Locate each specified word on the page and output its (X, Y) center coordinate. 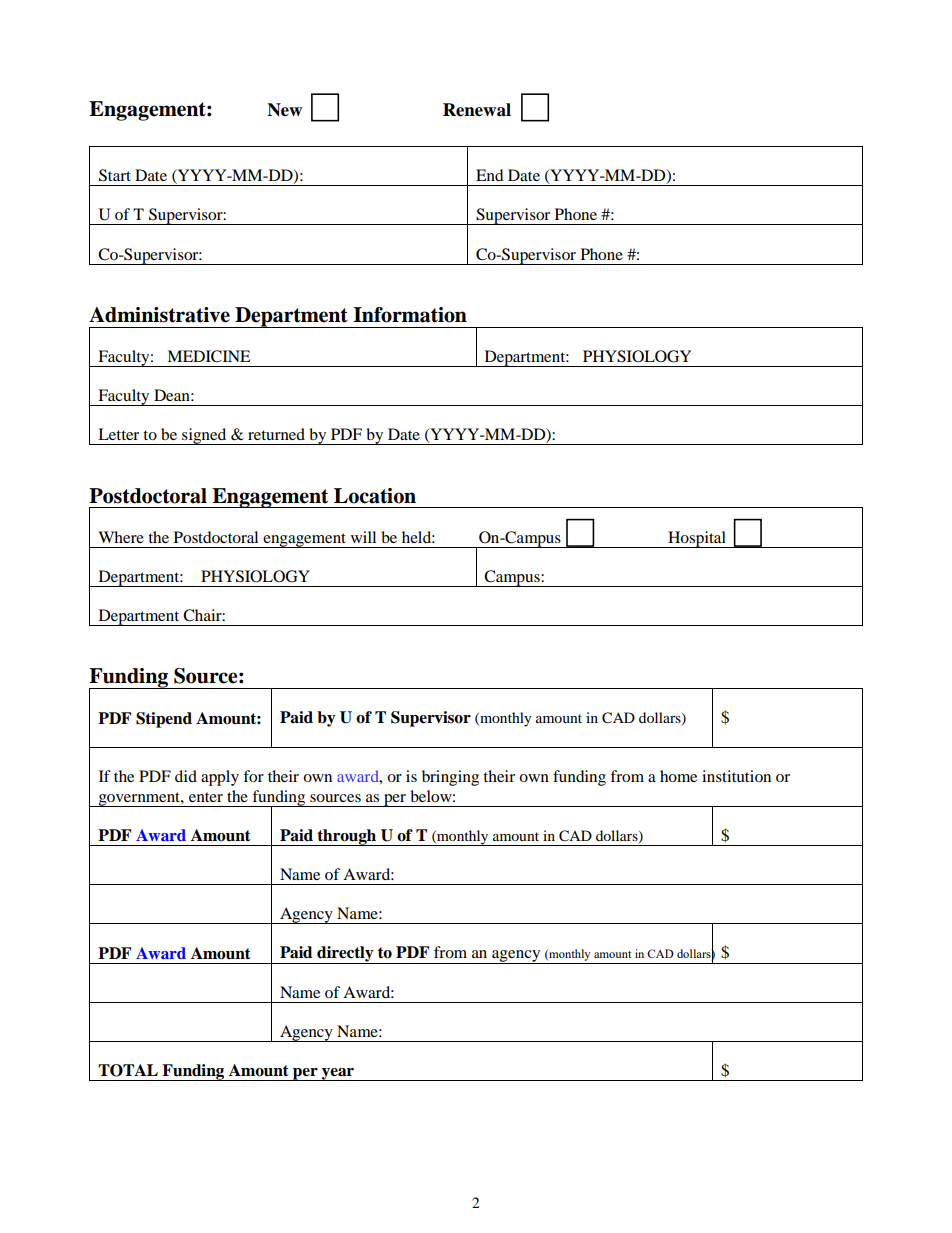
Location (375, 496)
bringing (450, 778)
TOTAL (128, 1070)
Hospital (697, 539)
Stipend (164, 720)
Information (410, 315)
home (678, 776)
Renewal (477, 110)
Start (115, 175)
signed (204, 436)
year (338, 1074)
